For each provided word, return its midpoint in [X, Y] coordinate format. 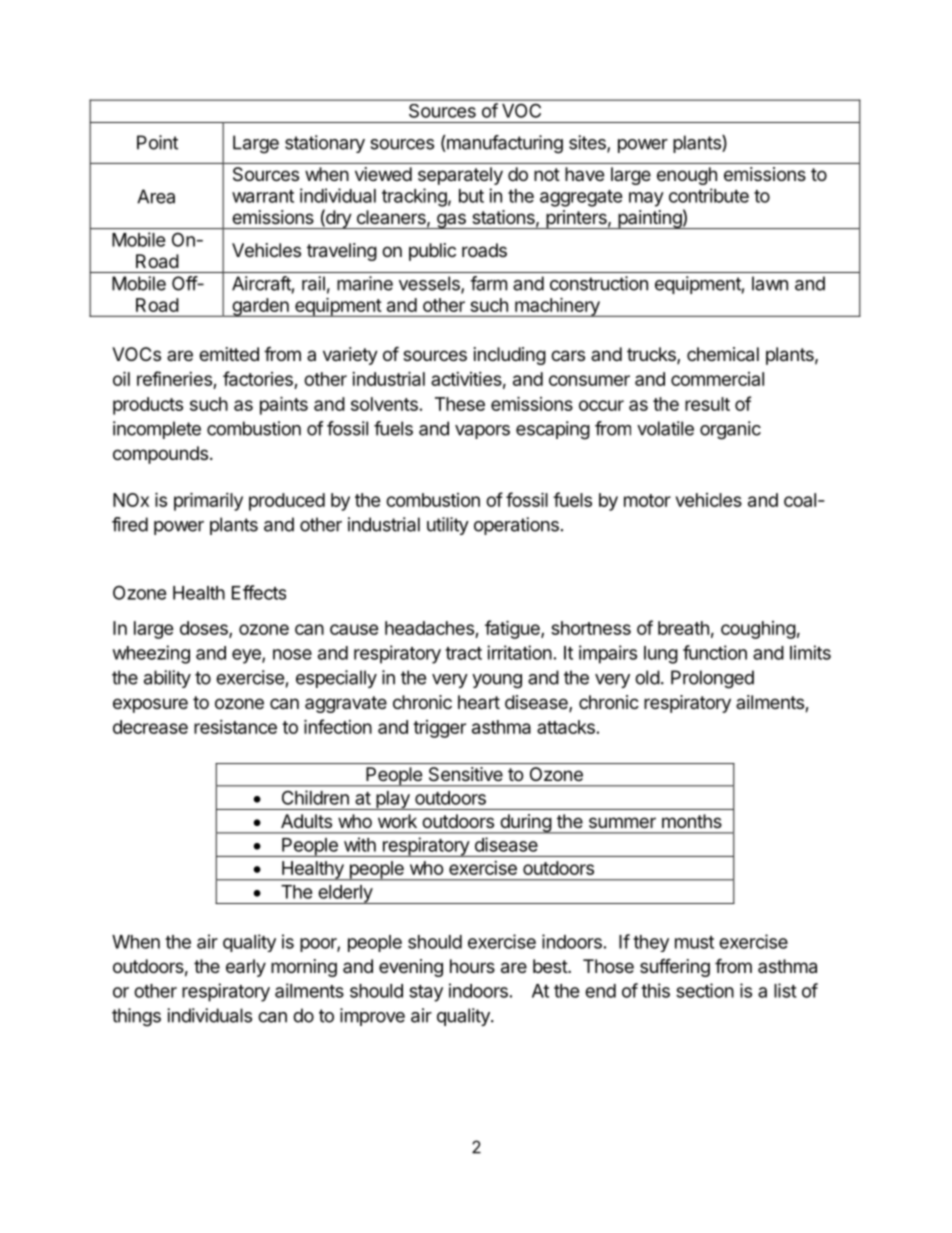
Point [157, 142]
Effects [259, 592]
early [246, 968]
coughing [758, 630]
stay [426, 993]
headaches [430, 629]
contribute [709, 195]
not [547, 174]
